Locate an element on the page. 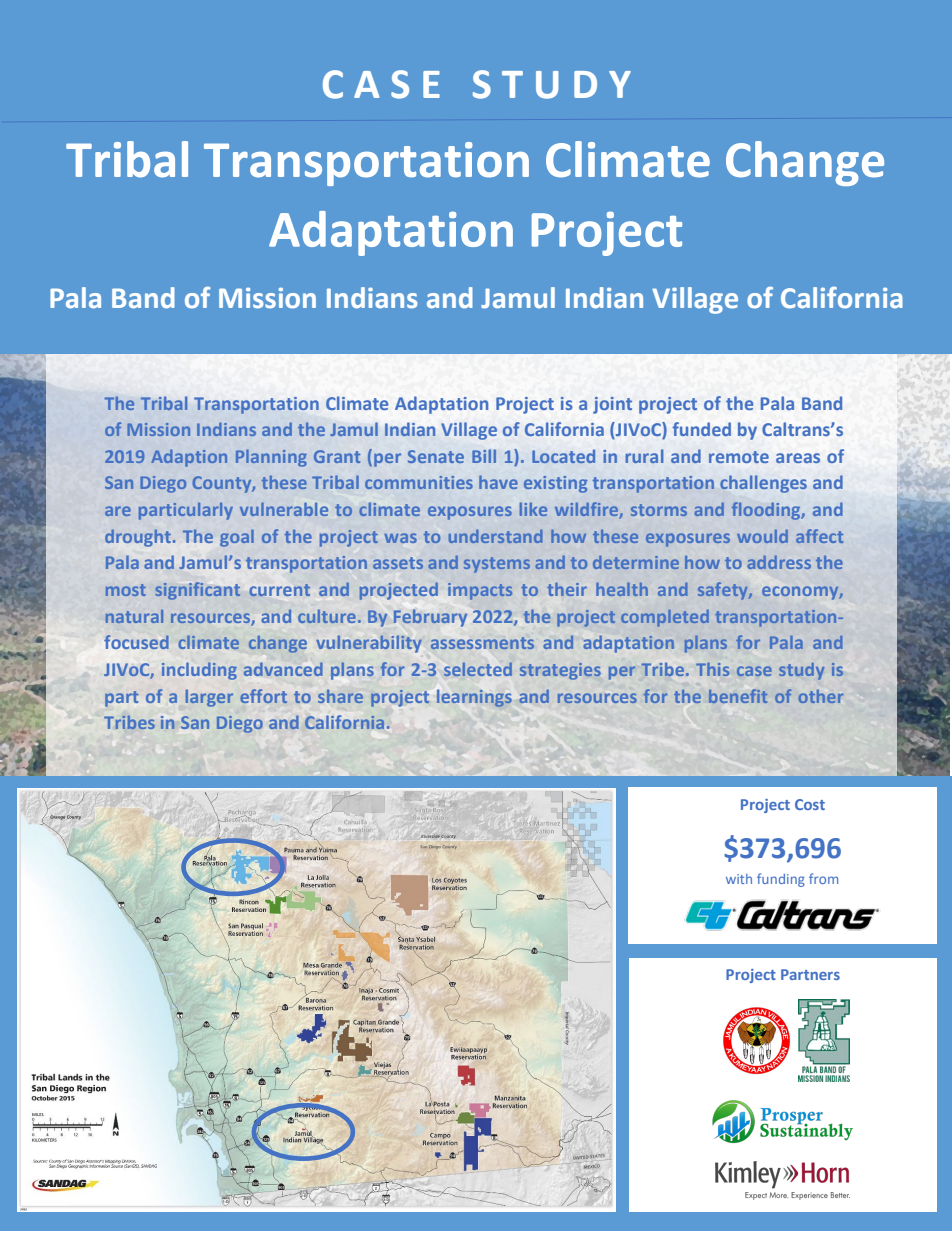 Image resolution: width=952 pixels, height=1233 pixels. larger is located at coordinates (209, 698).
